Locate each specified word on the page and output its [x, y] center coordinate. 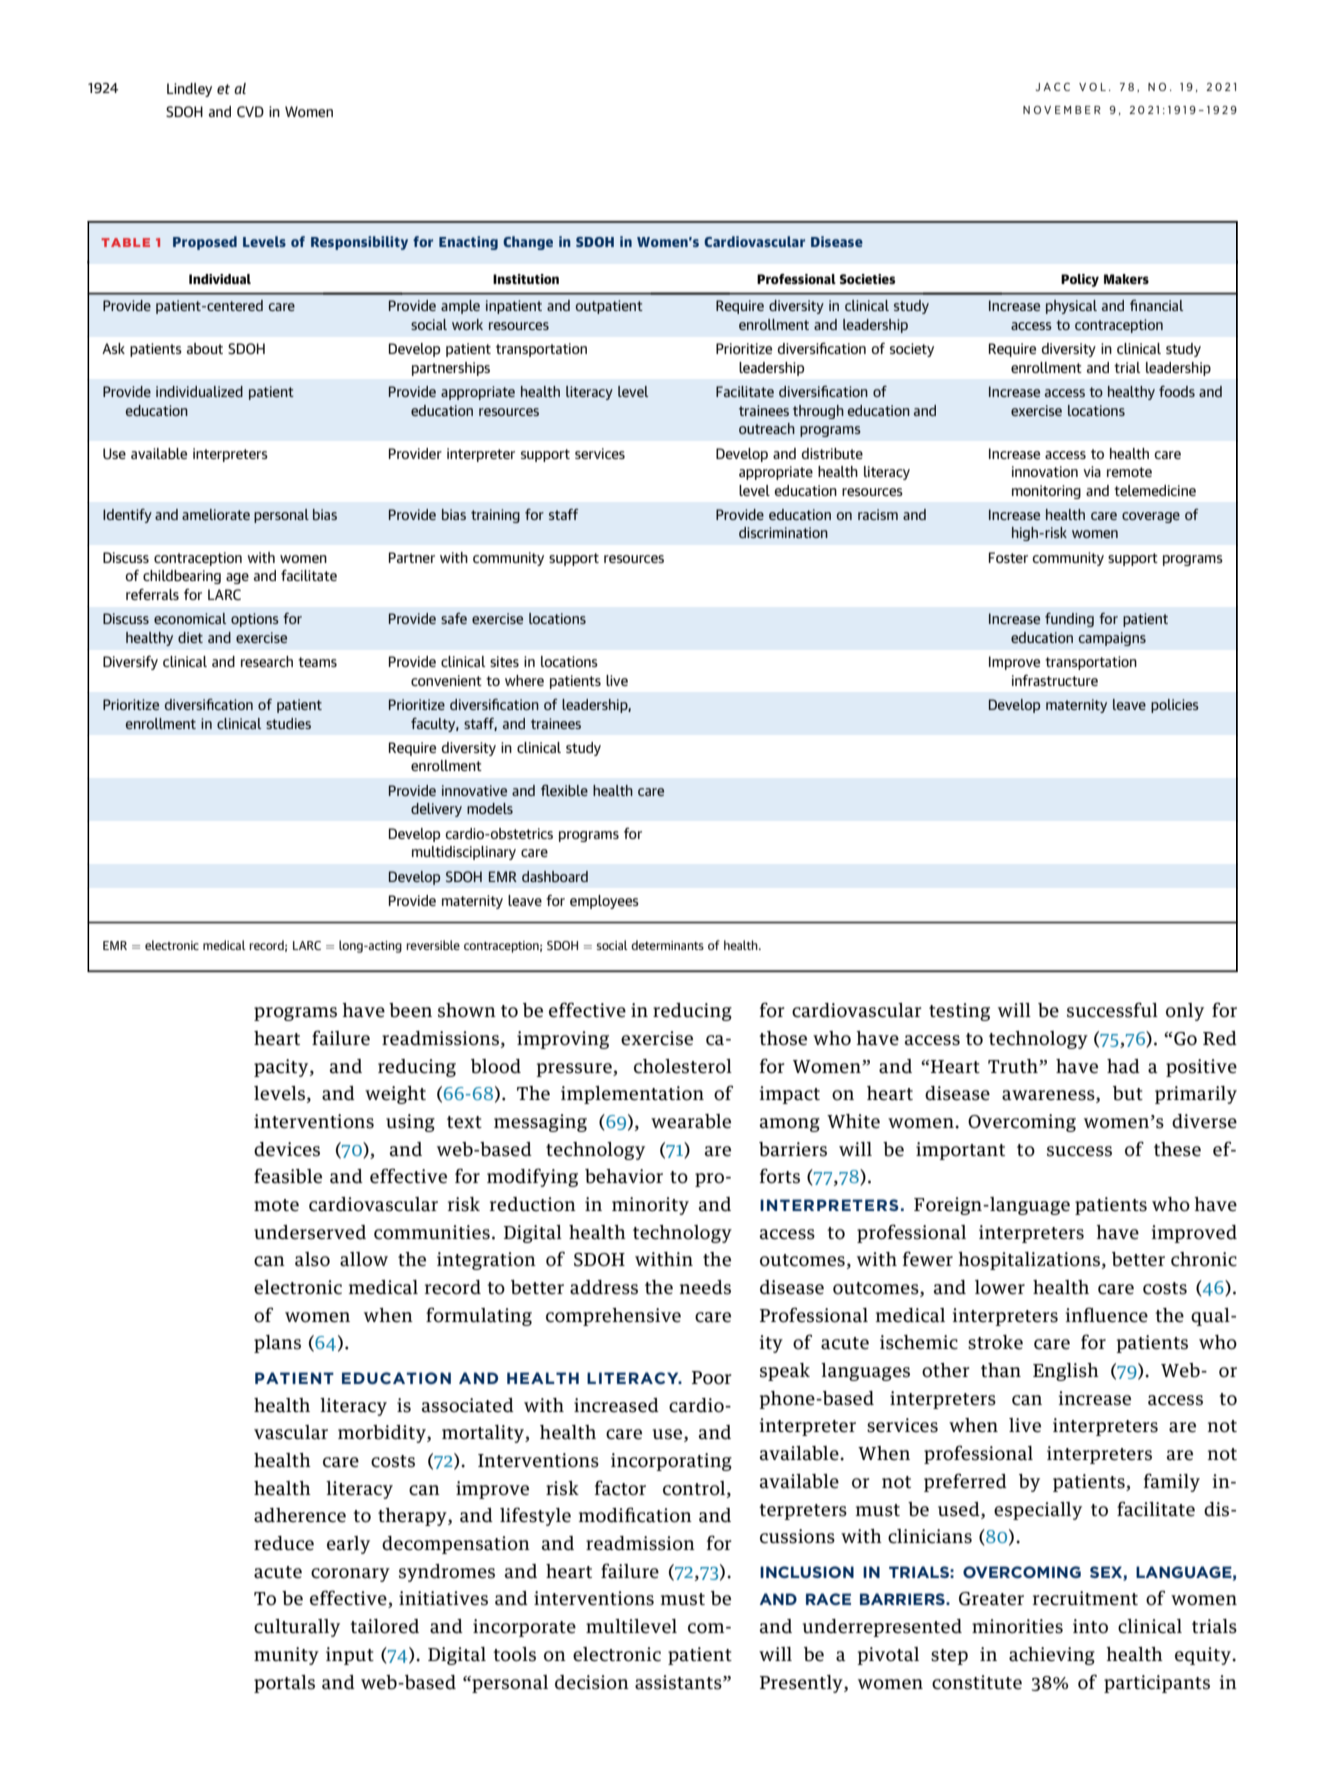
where [524, 680]
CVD [250, 111]
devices [287, 1149]
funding [1069, 620]
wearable [691, 1121]
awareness [1049, 1096]
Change [528, 243]
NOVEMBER [1062, 110]
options [255, 620]
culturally [297, 1628]
